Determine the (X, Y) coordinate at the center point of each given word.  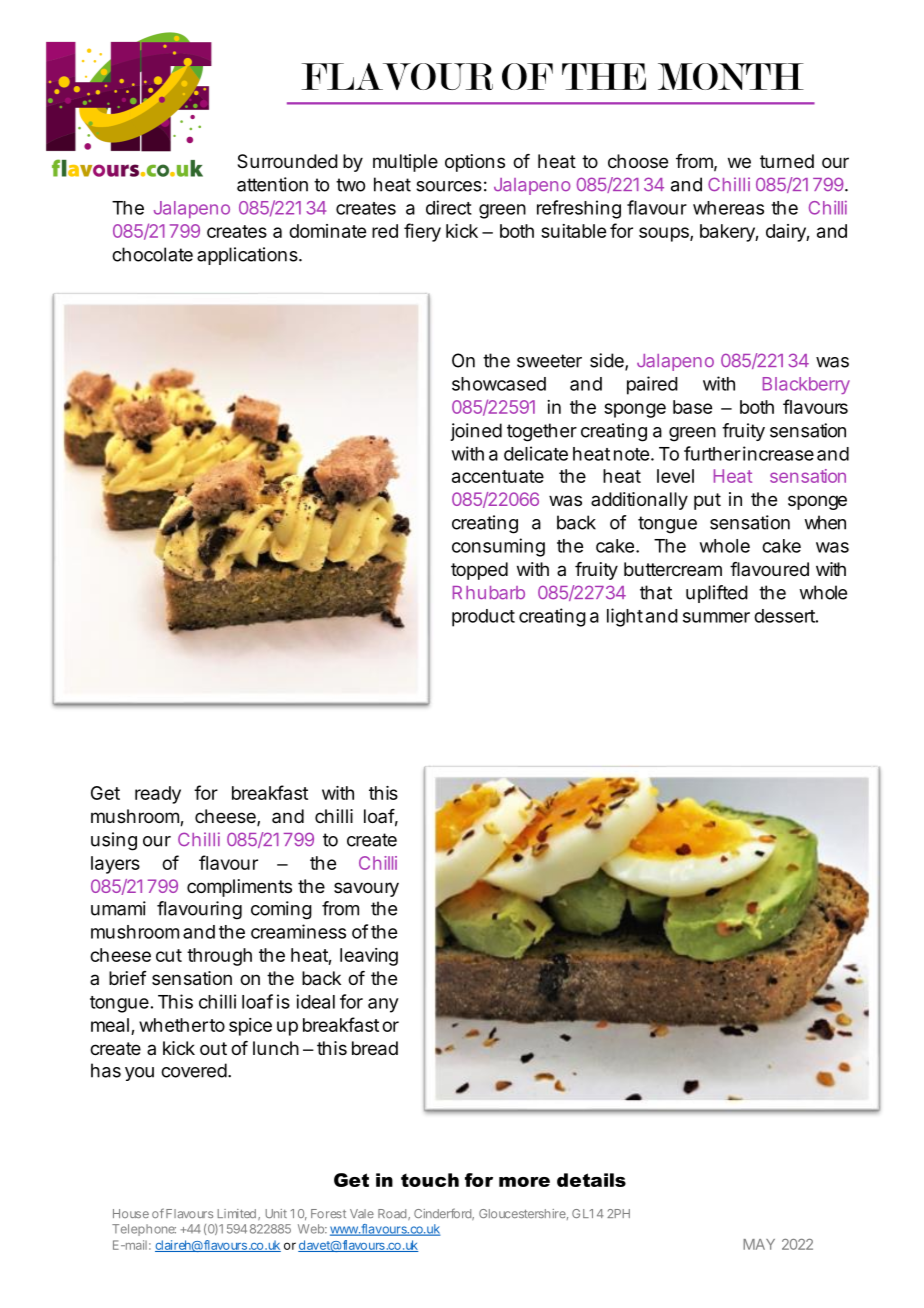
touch (430, 1180)
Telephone (144, 1230)
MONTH (731, 76)
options (475, 163)
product (483, 618)
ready (158, 795)
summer (716, 617)
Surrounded (287, 161)
